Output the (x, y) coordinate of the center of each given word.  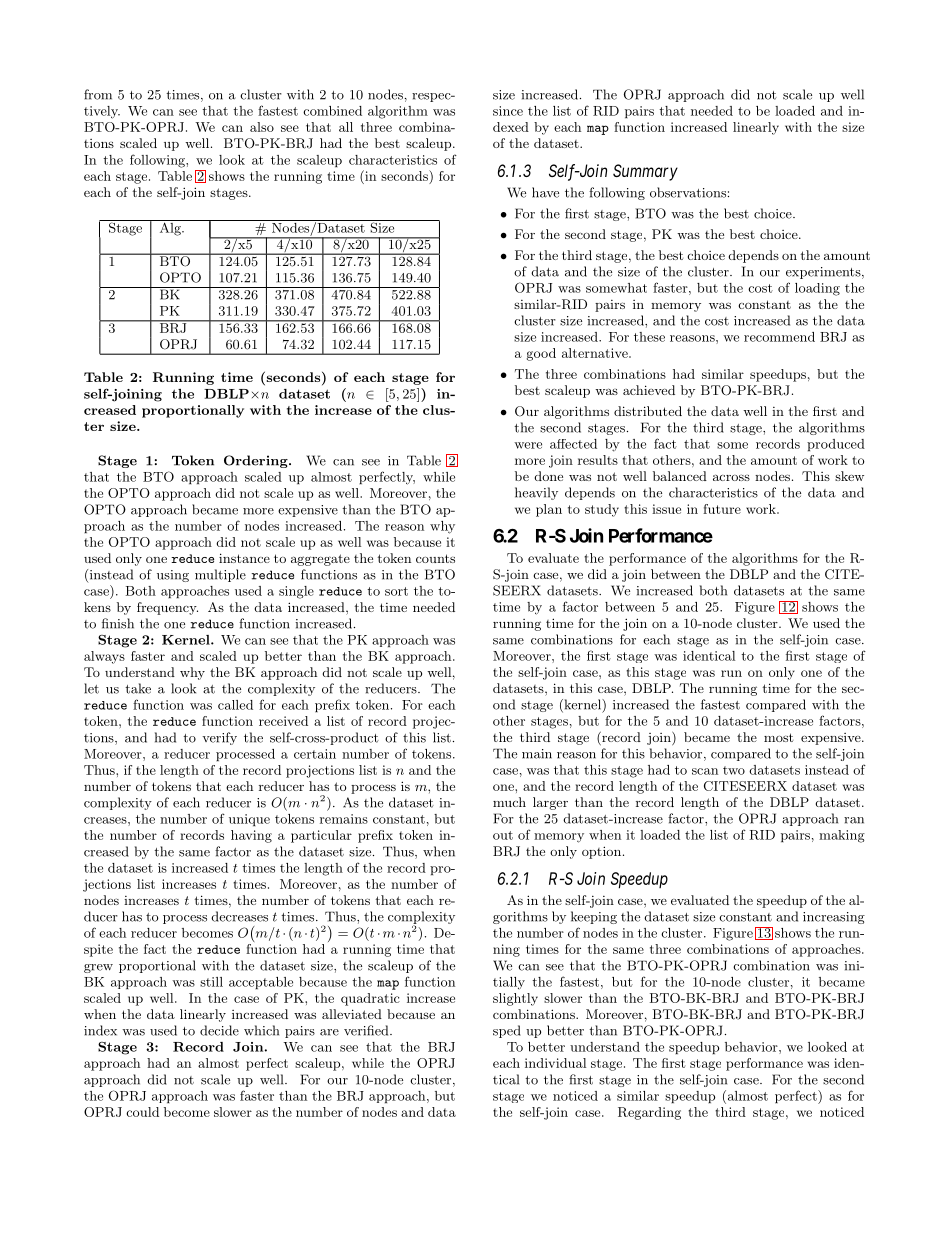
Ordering (257, 461)
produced (836, 445)
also (262, 127)
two (734, 770)
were (528, 445)
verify (219, 738)
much (509, 802)
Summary (645, 172)
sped (507, 1031)
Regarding (649, 1113)
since (508, 111)
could (142, 1112)
